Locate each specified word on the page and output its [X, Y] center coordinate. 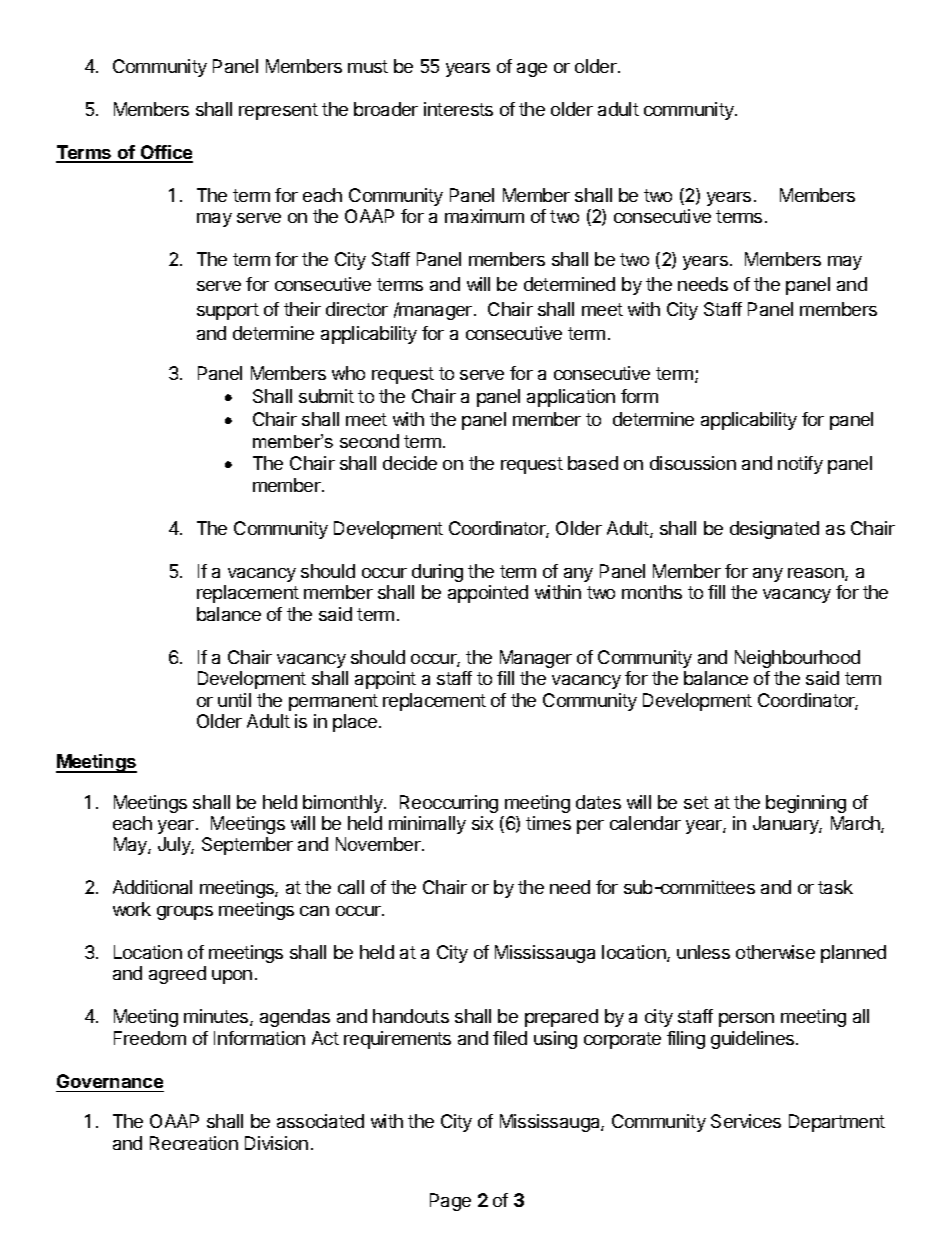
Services [746, 1121]
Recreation [194, 1143]
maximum [484, 216]
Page [450, 1202]
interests [458, 109]
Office [166, 153]
